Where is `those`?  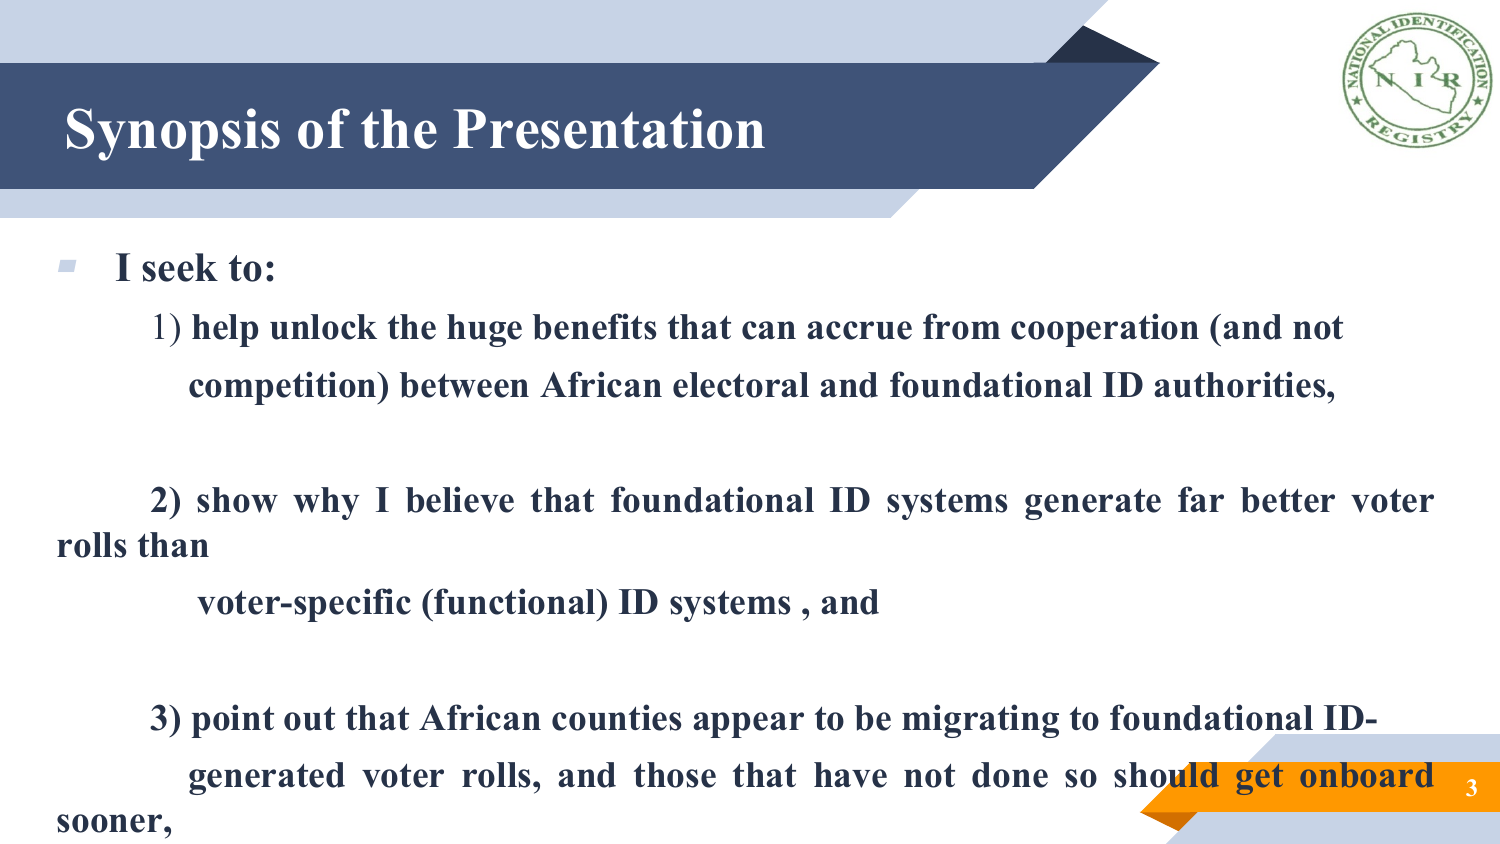 those is located at coordinates (675, 775).
